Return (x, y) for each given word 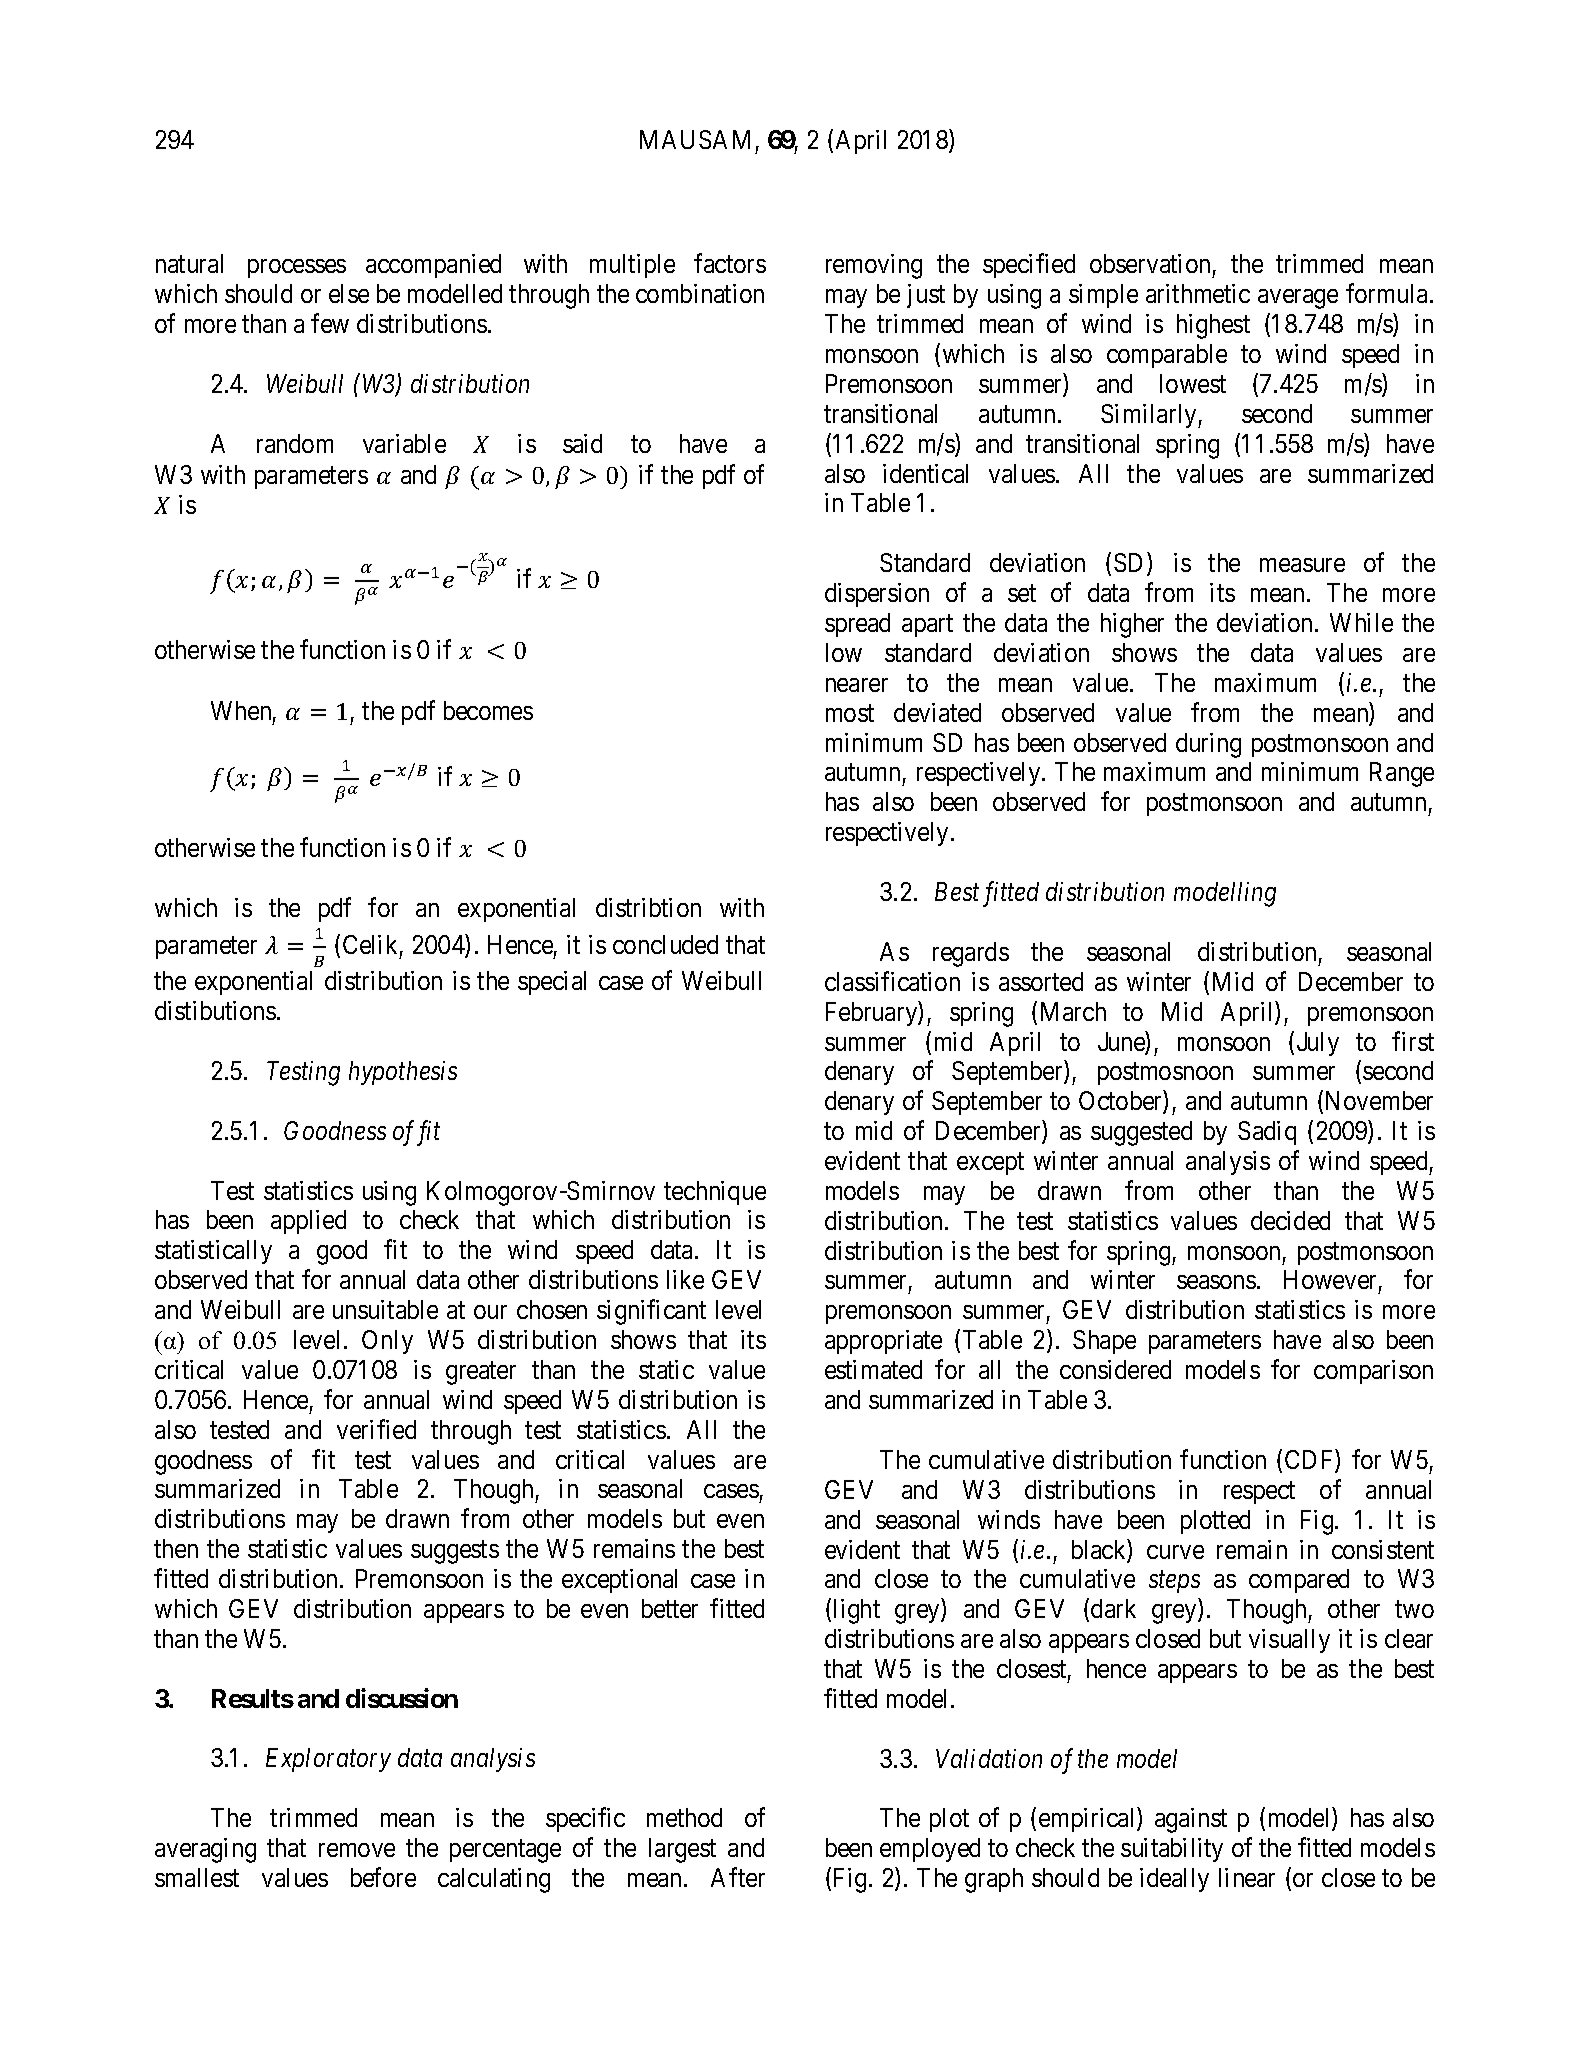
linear (1247, 1877)
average (1298, 299)
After (738, 1877)
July (1318, 1044)
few (330, 323)
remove (357, 1850)
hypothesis (403, 1073)
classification (892, 981)
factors (730, 263)
